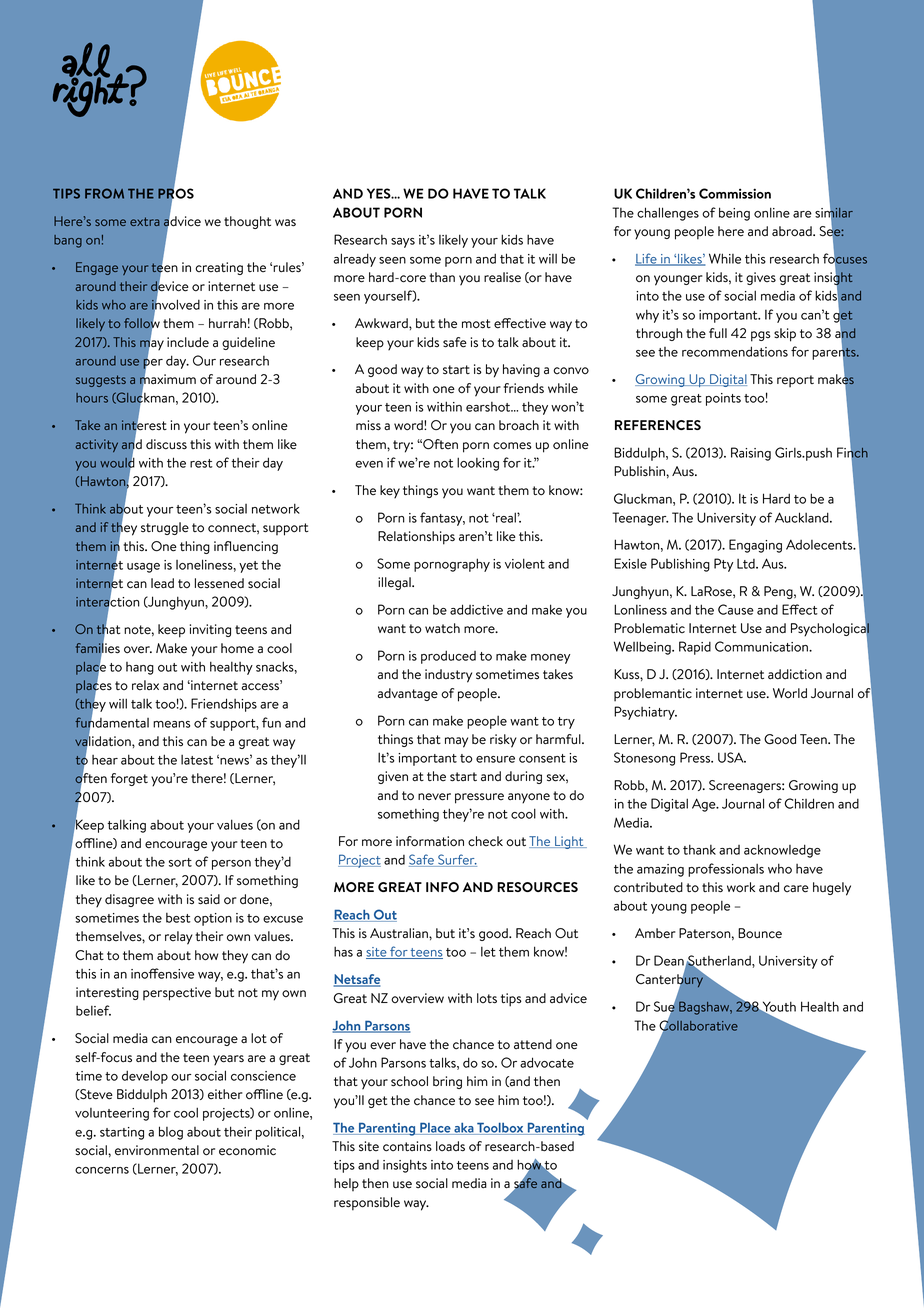  What do you see at coordinates (157, 1150) in the page?
I see `environmental` at bounding box center [157, 1150].
